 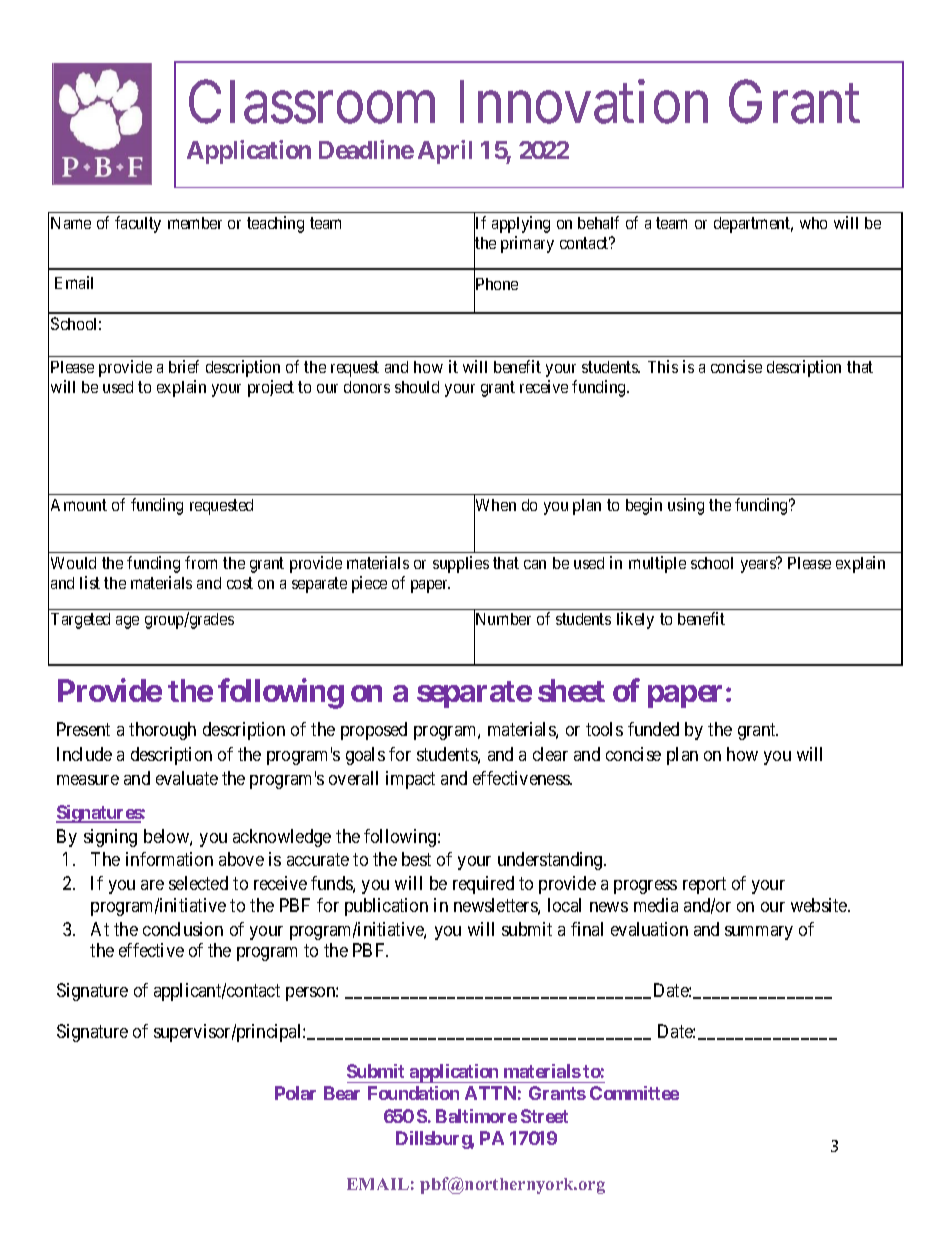 I want to click on department, so click(x=753, y=225).
